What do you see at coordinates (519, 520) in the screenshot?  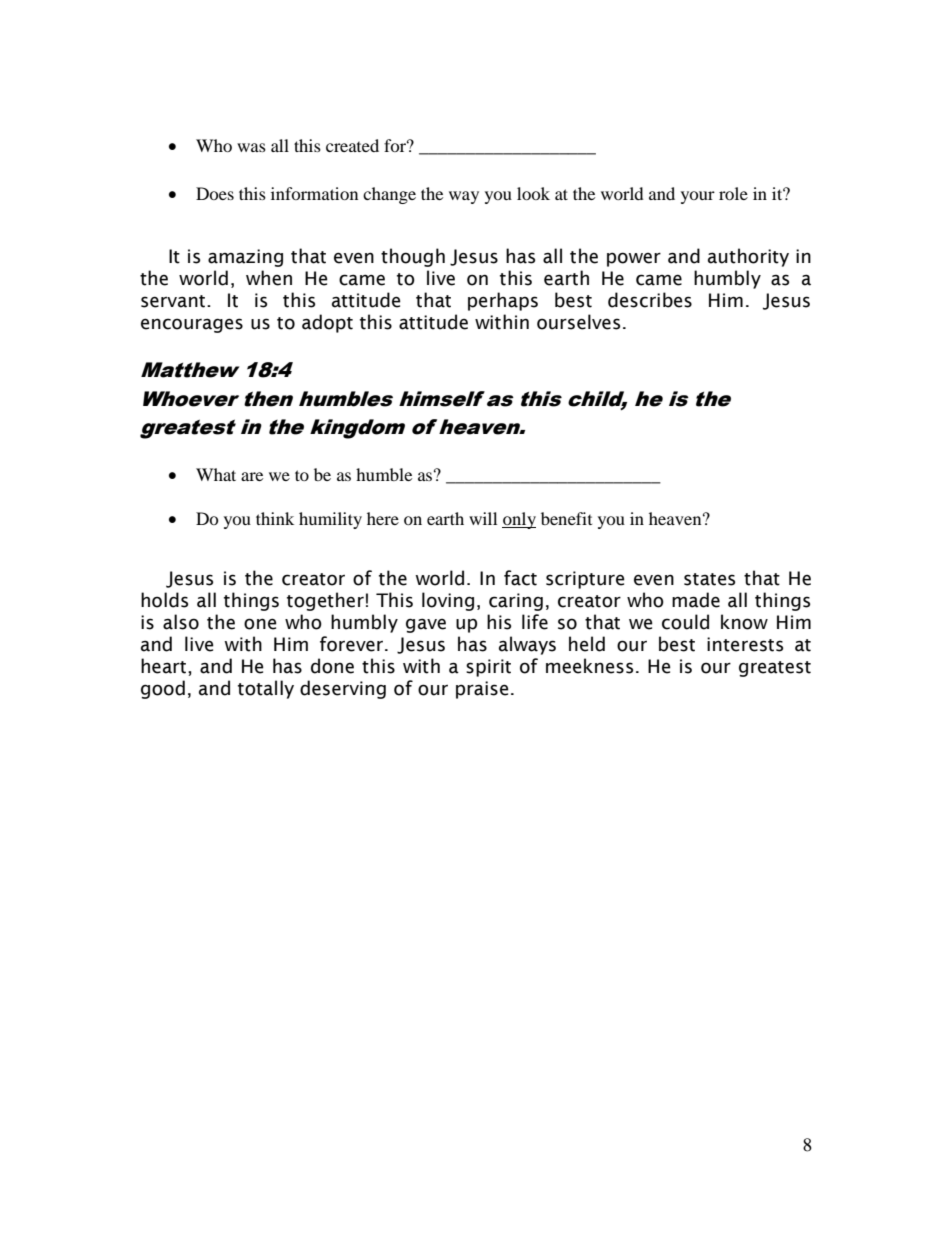 I see `only` at bounding box center [519, 520].
